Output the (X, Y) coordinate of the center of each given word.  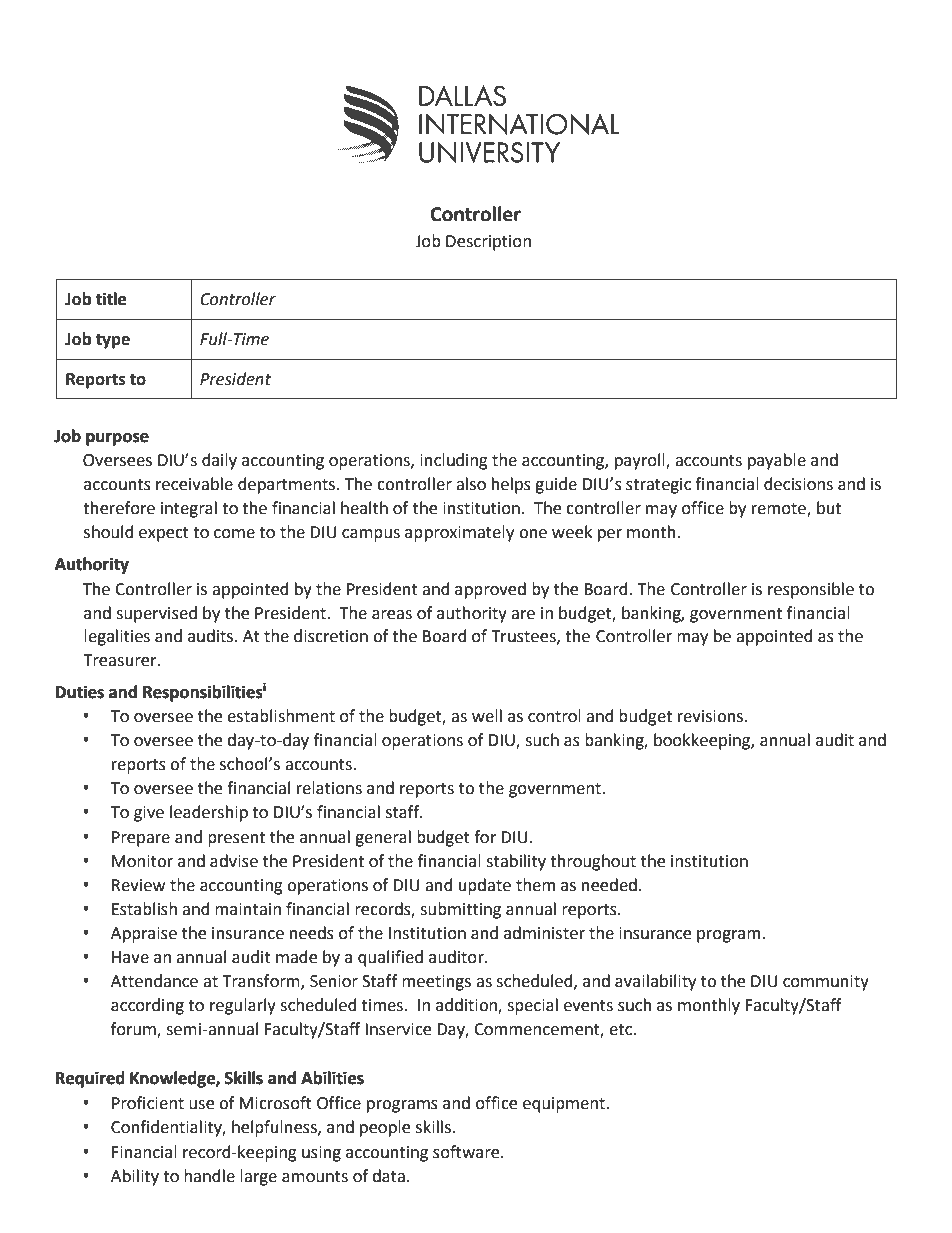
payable (777, 461)
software (467, 1152)
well (487, 716)
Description (488, 243)
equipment (565, 1105)
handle (209, 1176)
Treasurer (121, 660)
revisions (712, 716)
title (110, 299)
